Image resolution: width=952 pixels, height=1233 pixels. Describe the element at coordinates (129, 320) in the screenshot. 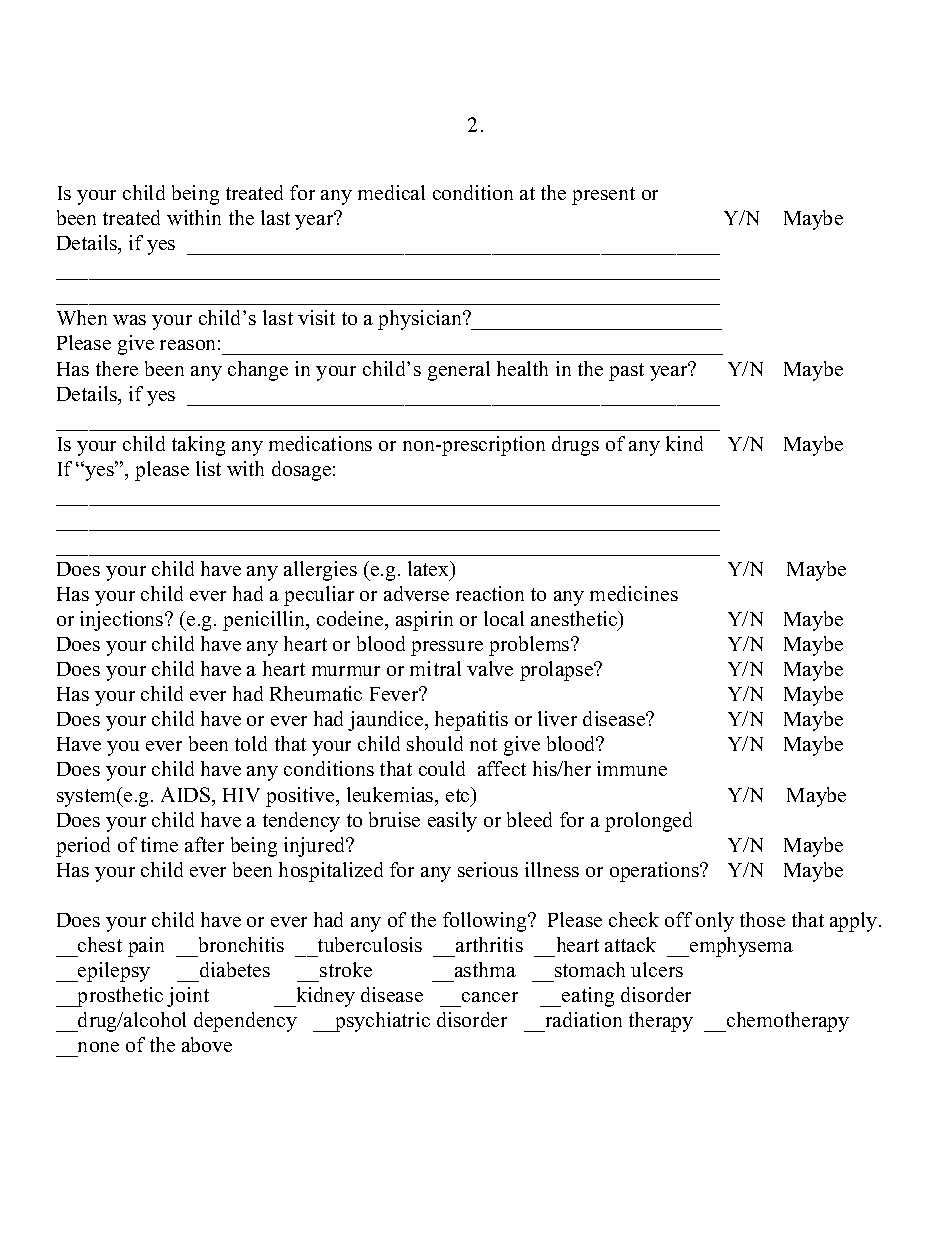

I see `was` at that location.
